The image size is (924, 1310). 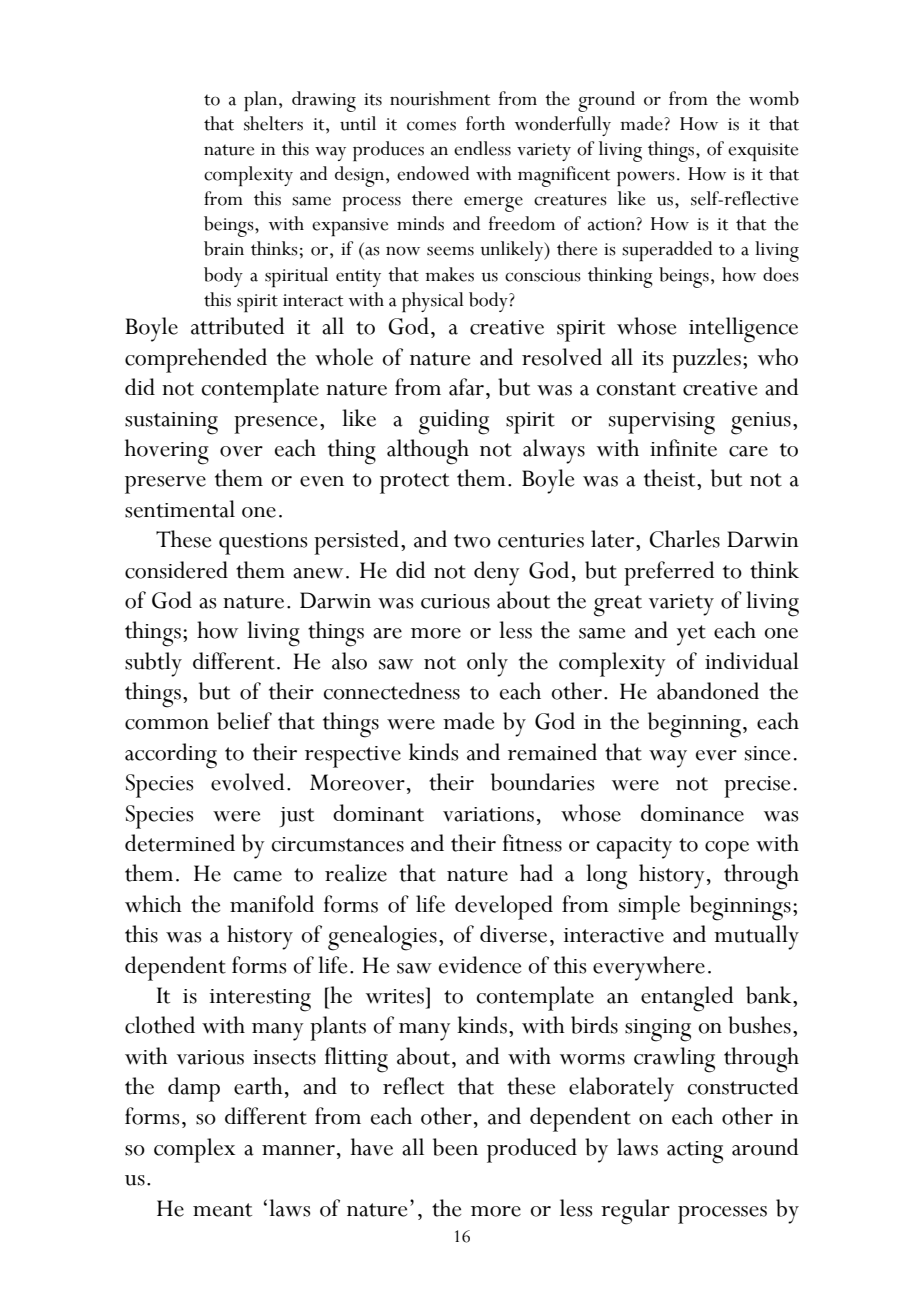 I want to click on theist, so click(x=671, y=478).
